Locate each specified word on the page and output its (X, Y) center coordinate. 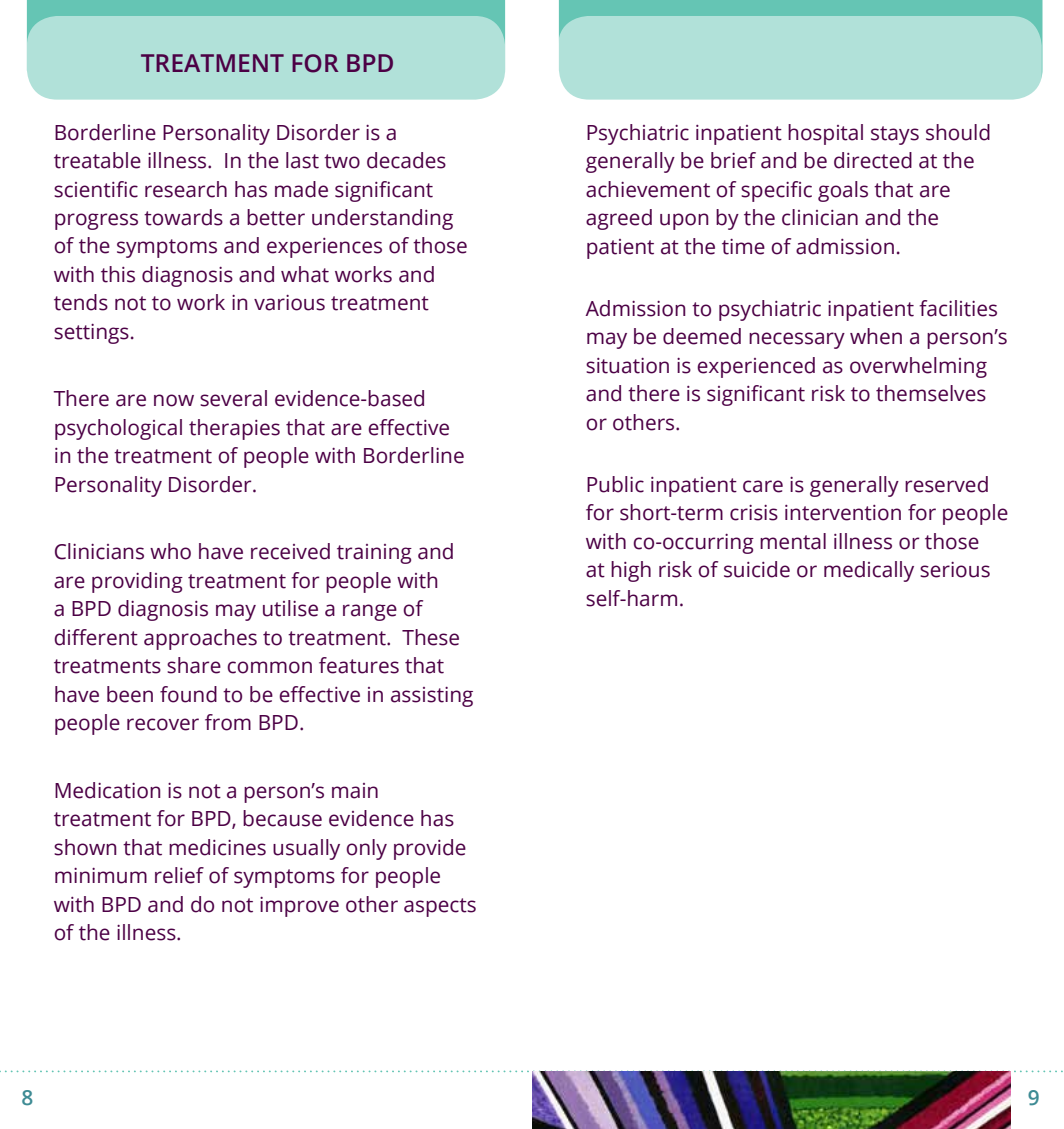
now (174, 400)
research (186, 189)
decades (406, 160)
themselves (931, 393)
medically (869, 571)
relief (179, 875)
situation (627, 366)
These (430, 637)
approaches (200, 639)
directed (873, 160)
